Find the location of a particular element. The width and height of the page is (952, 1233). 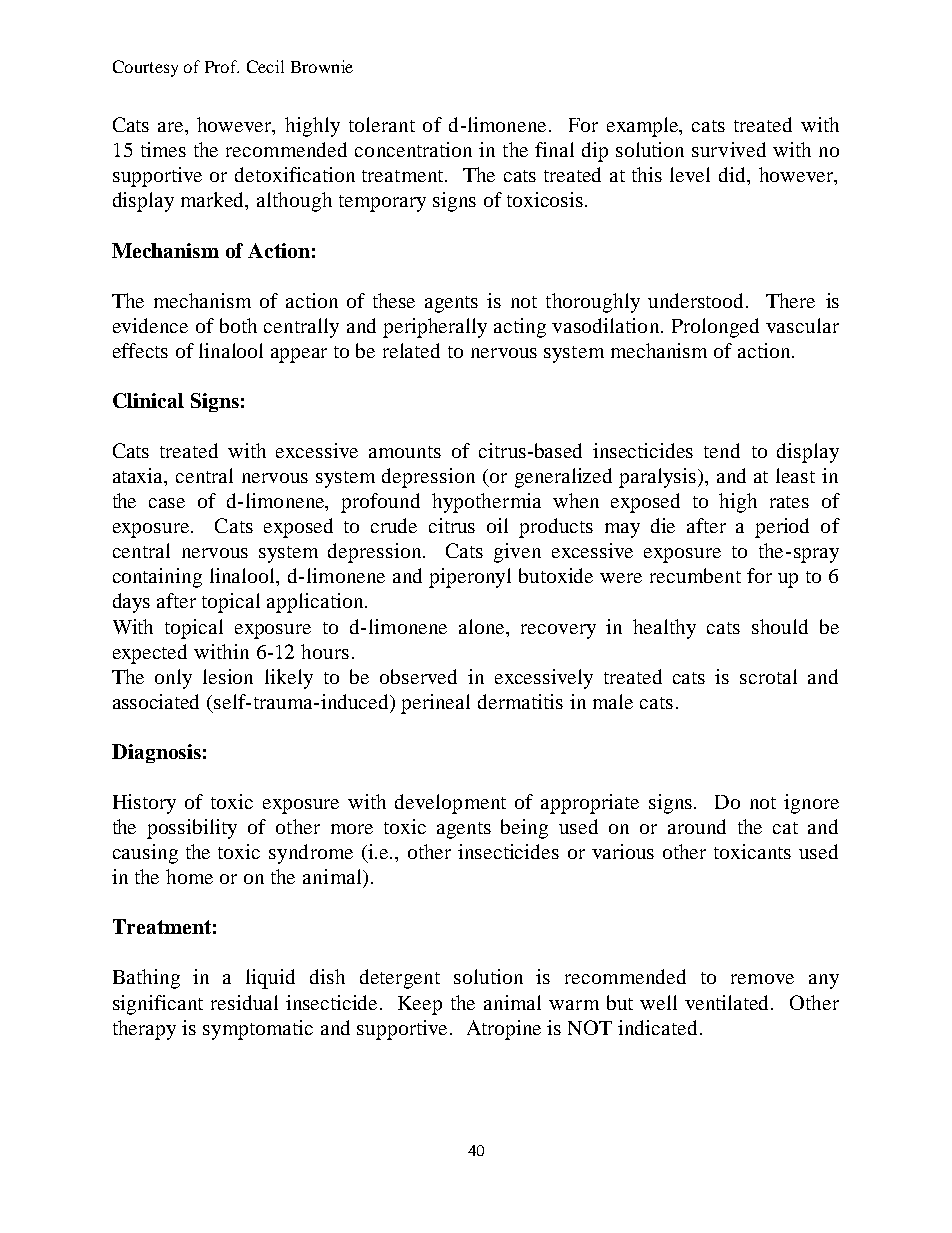

survived is located at coordinates (729, 149).
